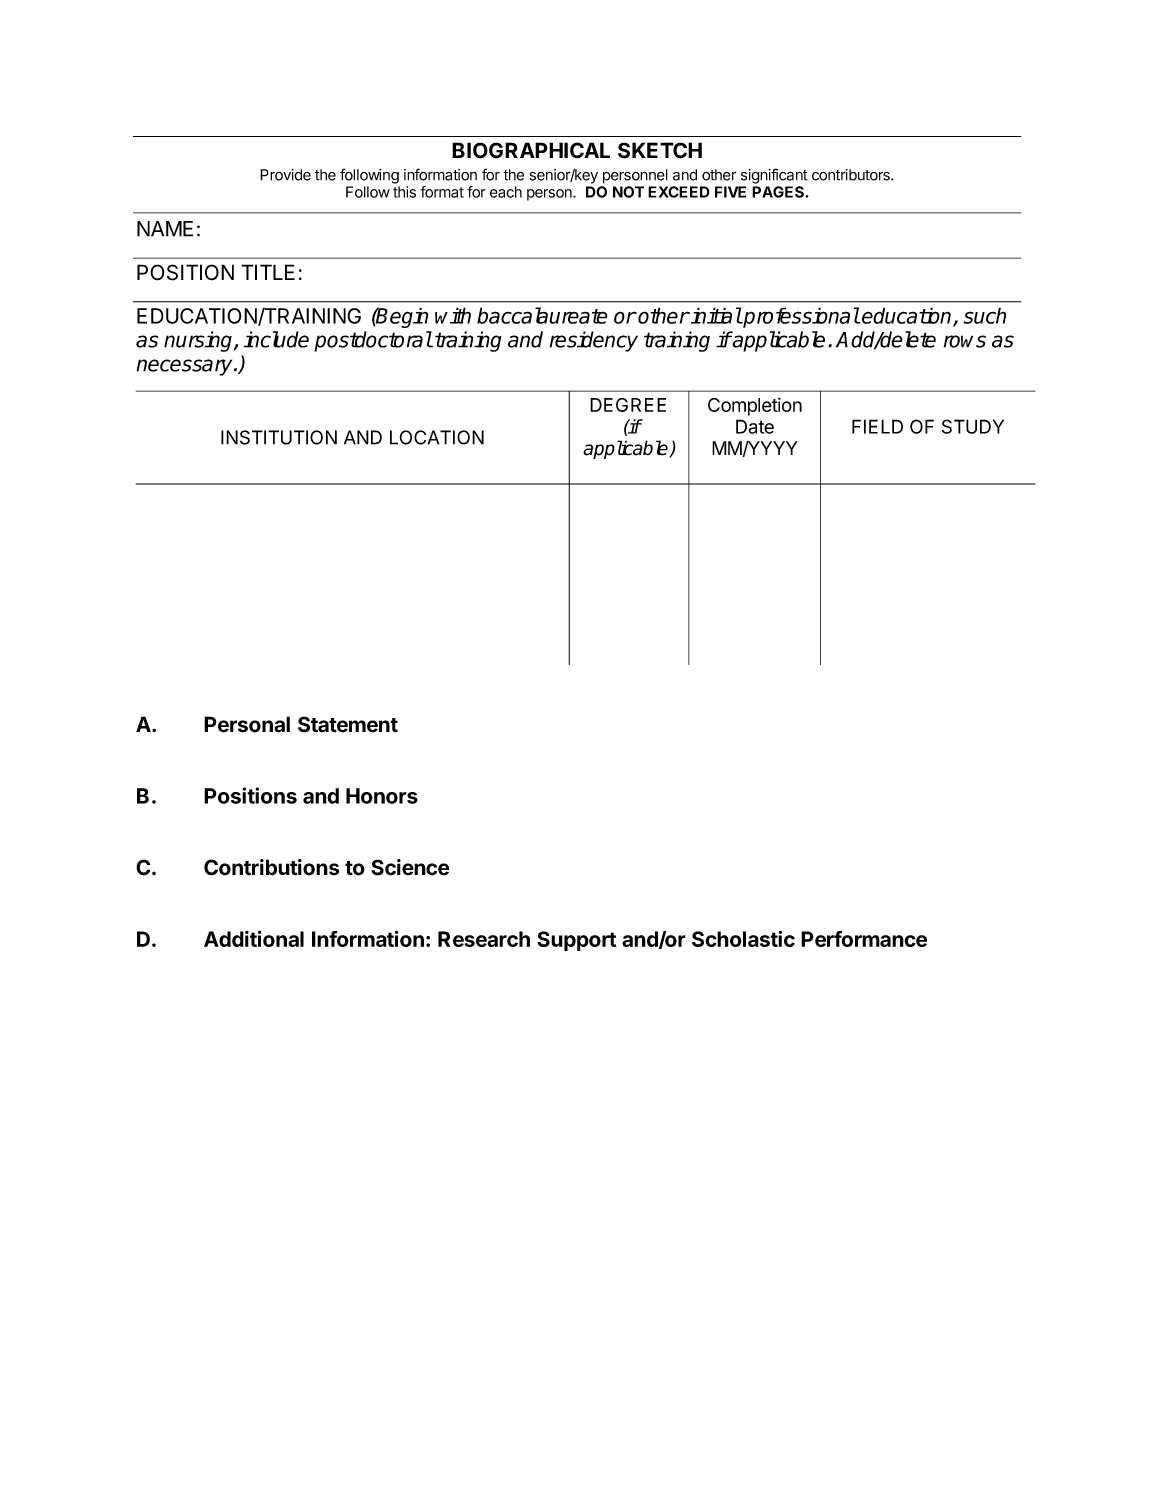  Describe the element at coordinates (877, 426) in the page. I see `FIELD` at that location.
